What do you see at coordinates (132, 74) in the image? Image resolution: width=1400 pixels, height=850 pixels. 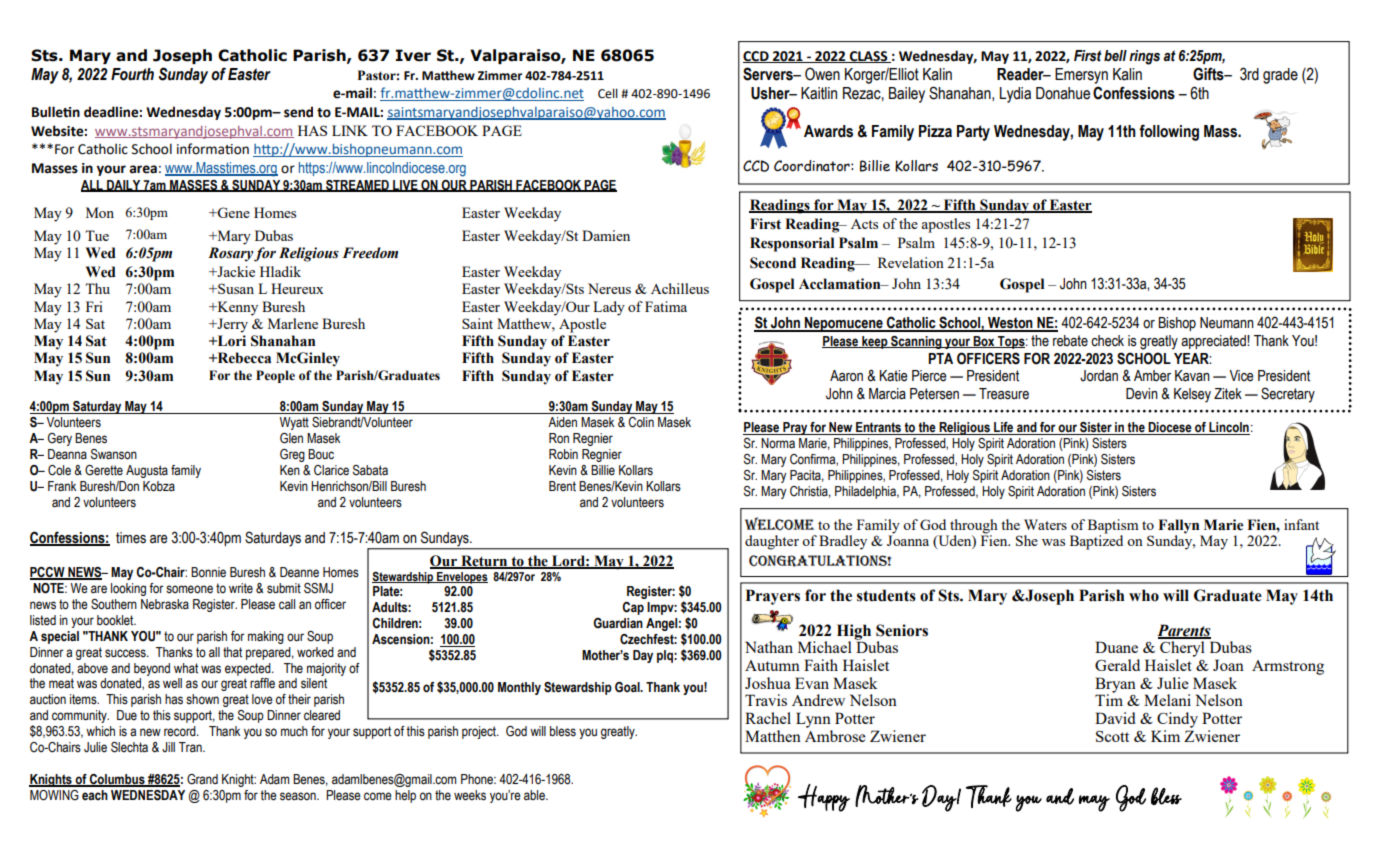 I see `Fourth` at bounding box center [132, 74].
